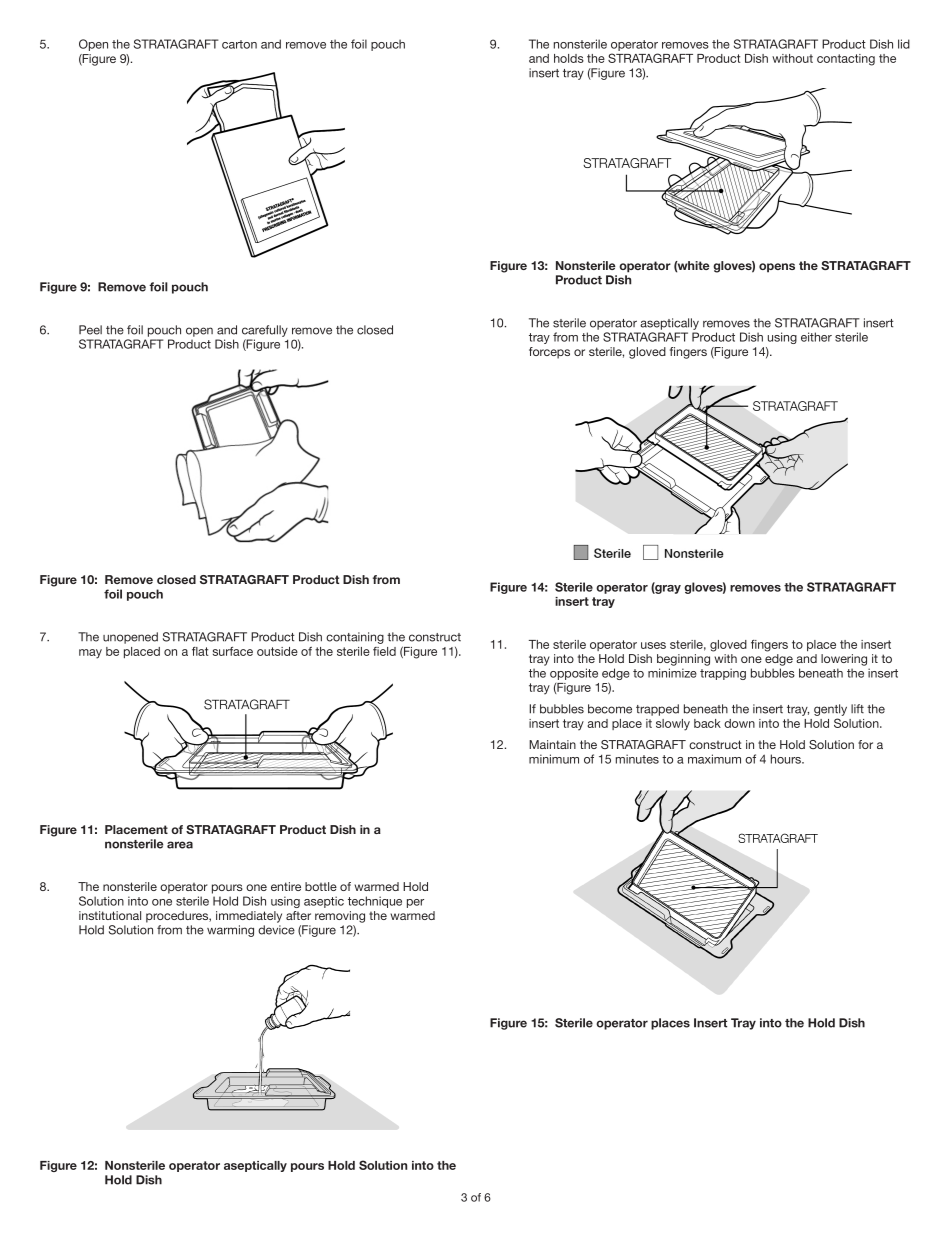 The image size is (952, 1233). I want to click on warming, so click(230, 931).
